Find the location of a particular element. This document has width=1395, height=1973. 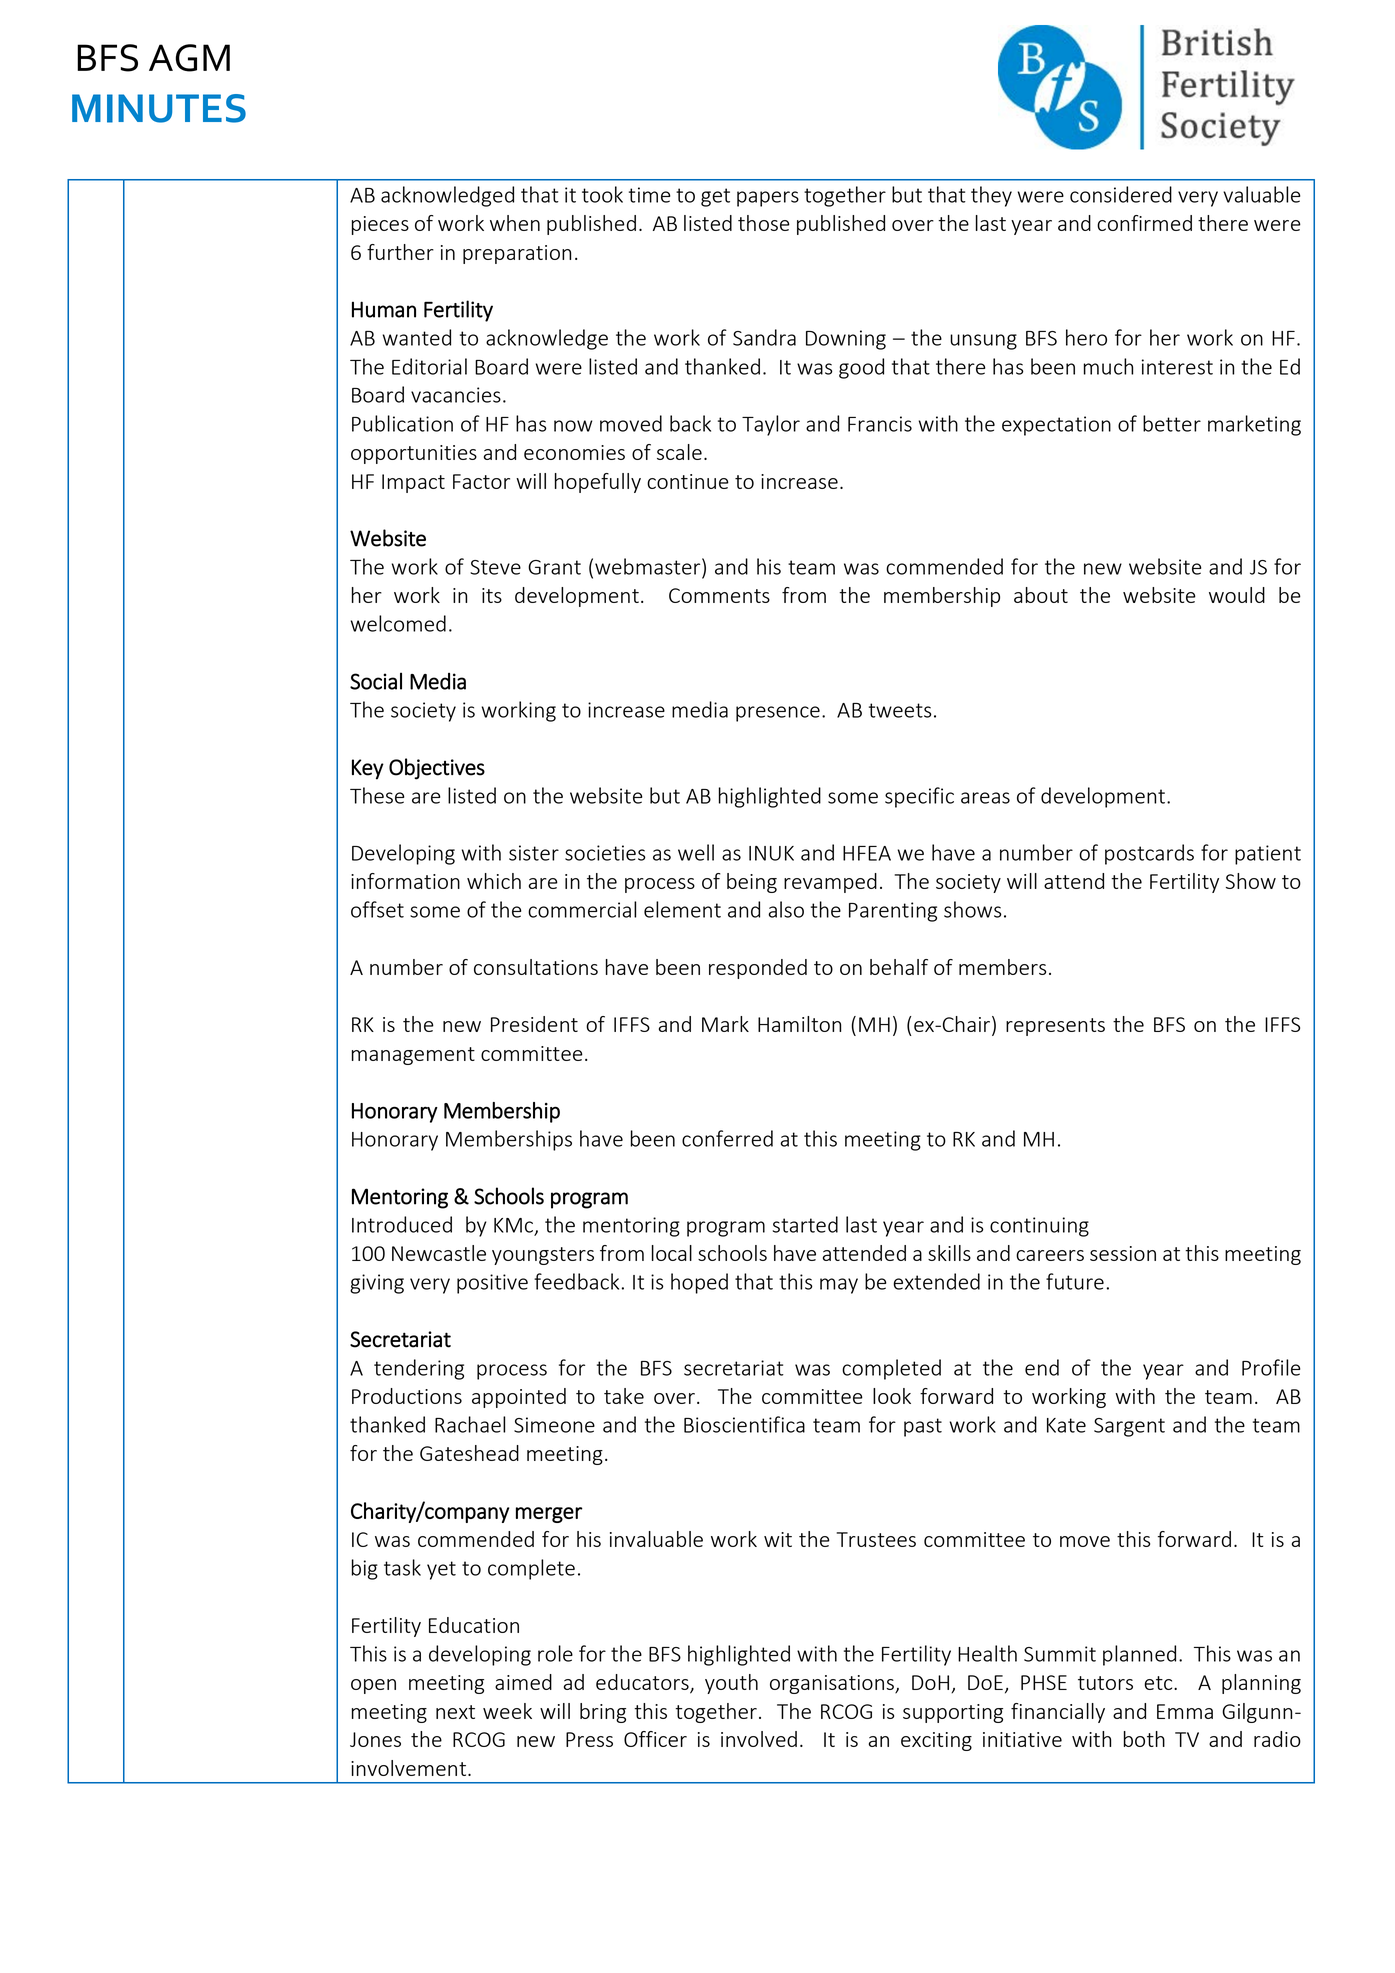

AGM is located at coordinates (189, 58).
